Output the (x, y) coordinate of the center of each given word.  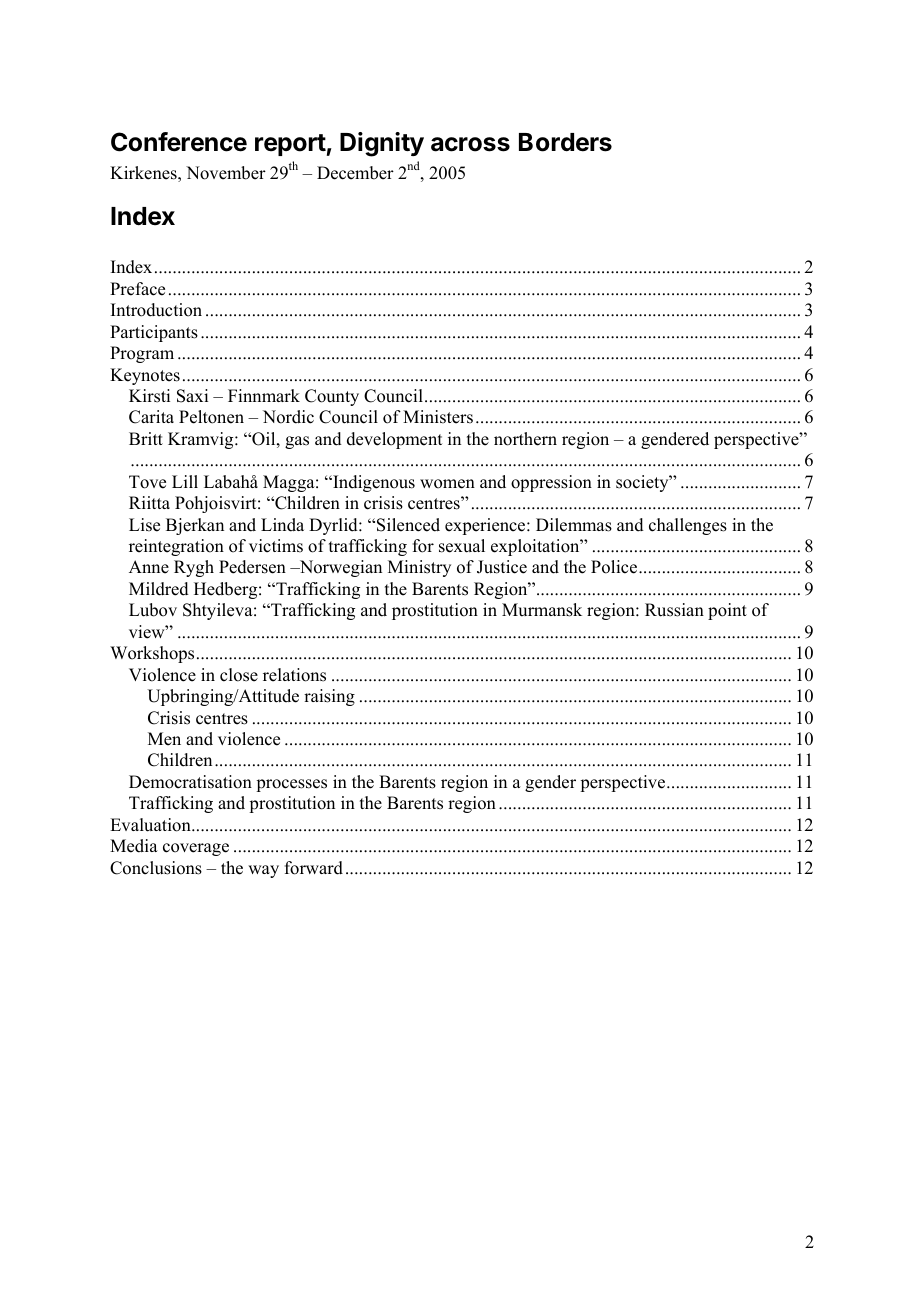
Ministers (438, 417)
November (226, 173)
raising (329, 697)
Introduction (156, 310)
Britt (146, 438)
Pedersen (252, 567)
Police (614, 567)
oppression (551, 483)
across (470, 144)
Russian (674, 610)
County (332, 397)
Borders (565, 142)
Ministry (419, 568)
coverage (196, 849)
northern (525, 439)
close (239, 675)
